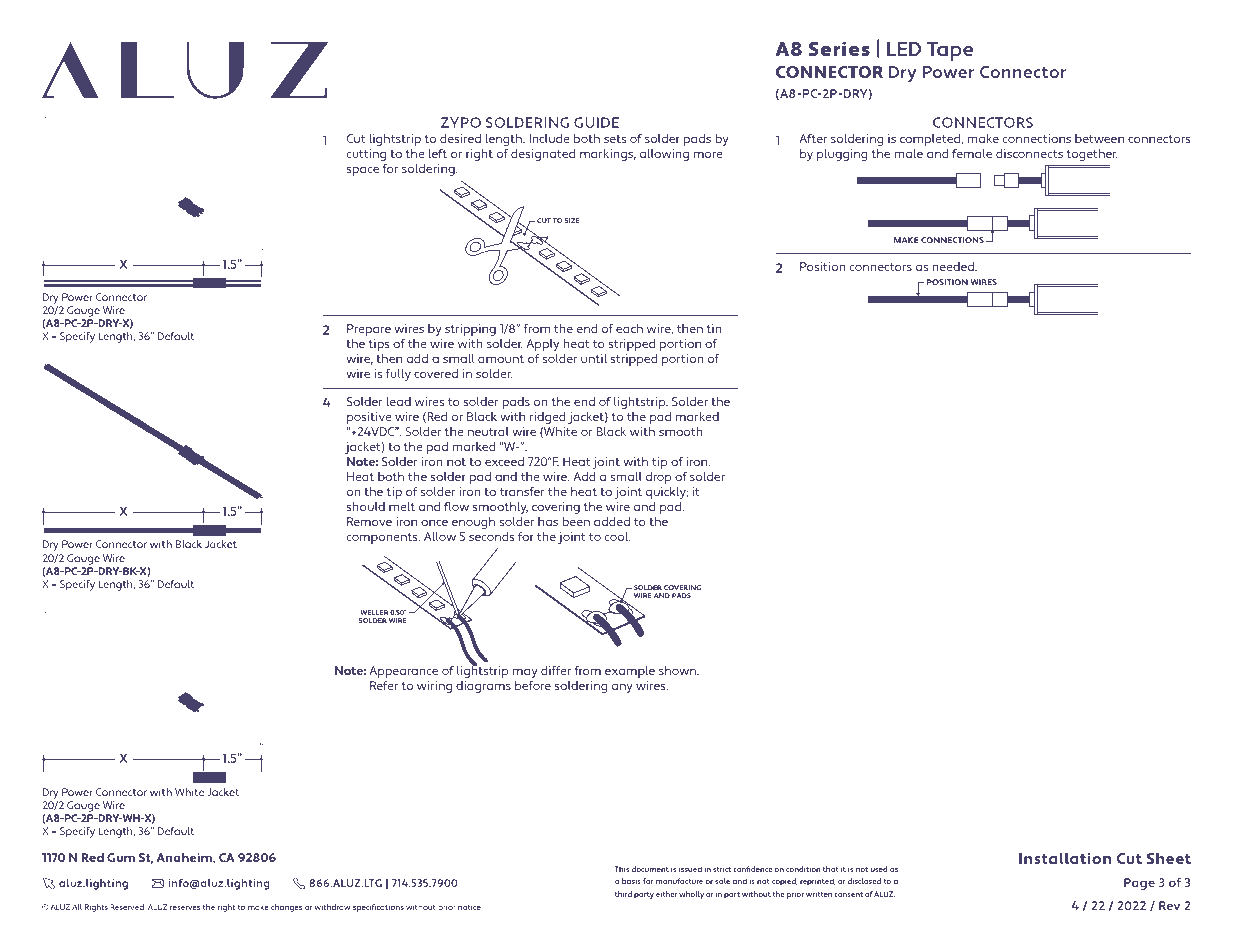  I want to click on should, so click(366, 506).
